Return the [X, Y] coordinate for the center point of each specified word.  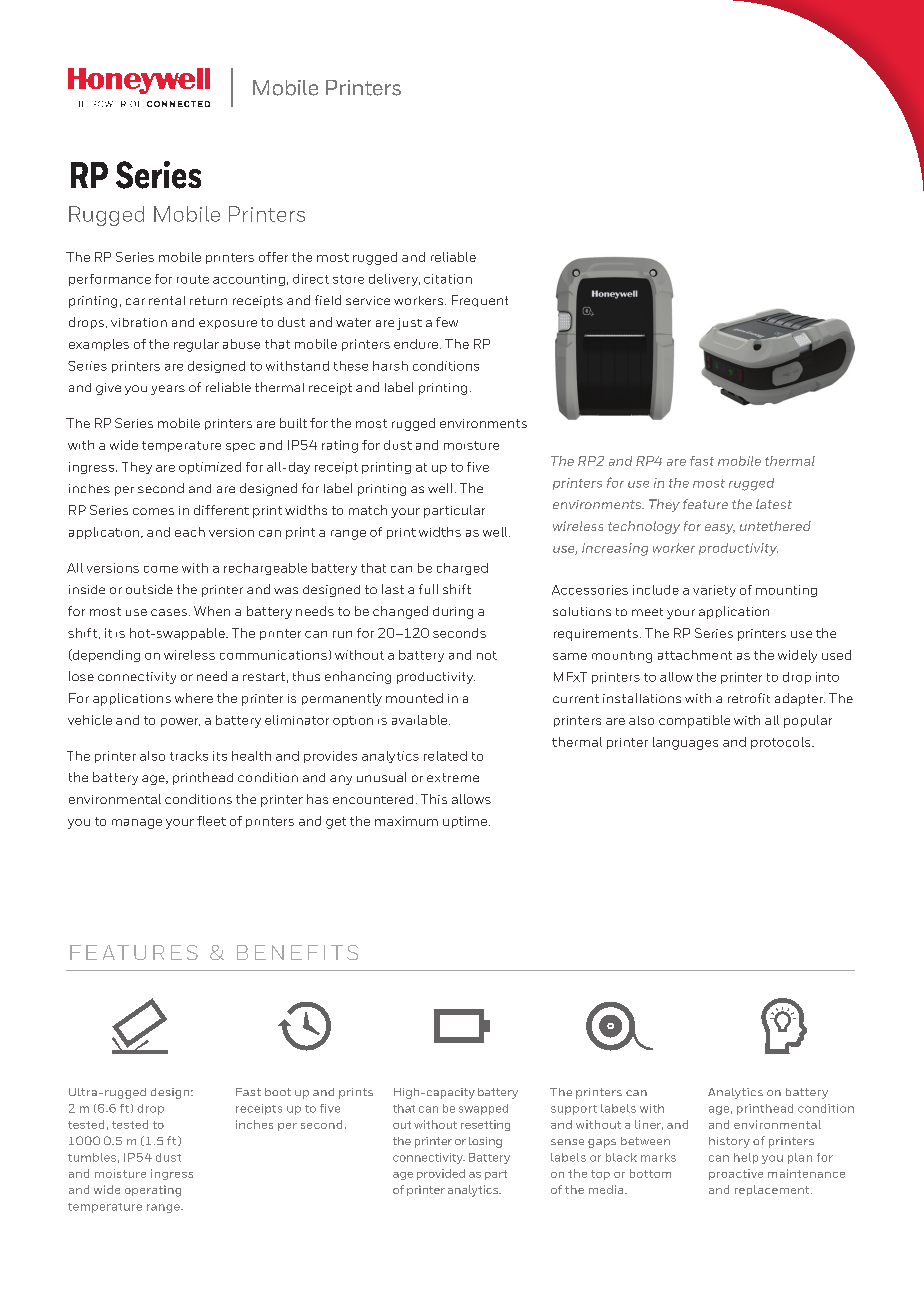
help [746, 1158]
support [574, 1110]
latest [774, 504]
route [193, 279]
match [368, 510]
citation [448, 279]
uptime [465, 822]
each [190, 532]
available [421, 720]
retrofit [749, 698]
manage [137, 824]
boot [278, 1092]
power [180, 722]
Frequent [480, 301]
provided [441, 1174]
